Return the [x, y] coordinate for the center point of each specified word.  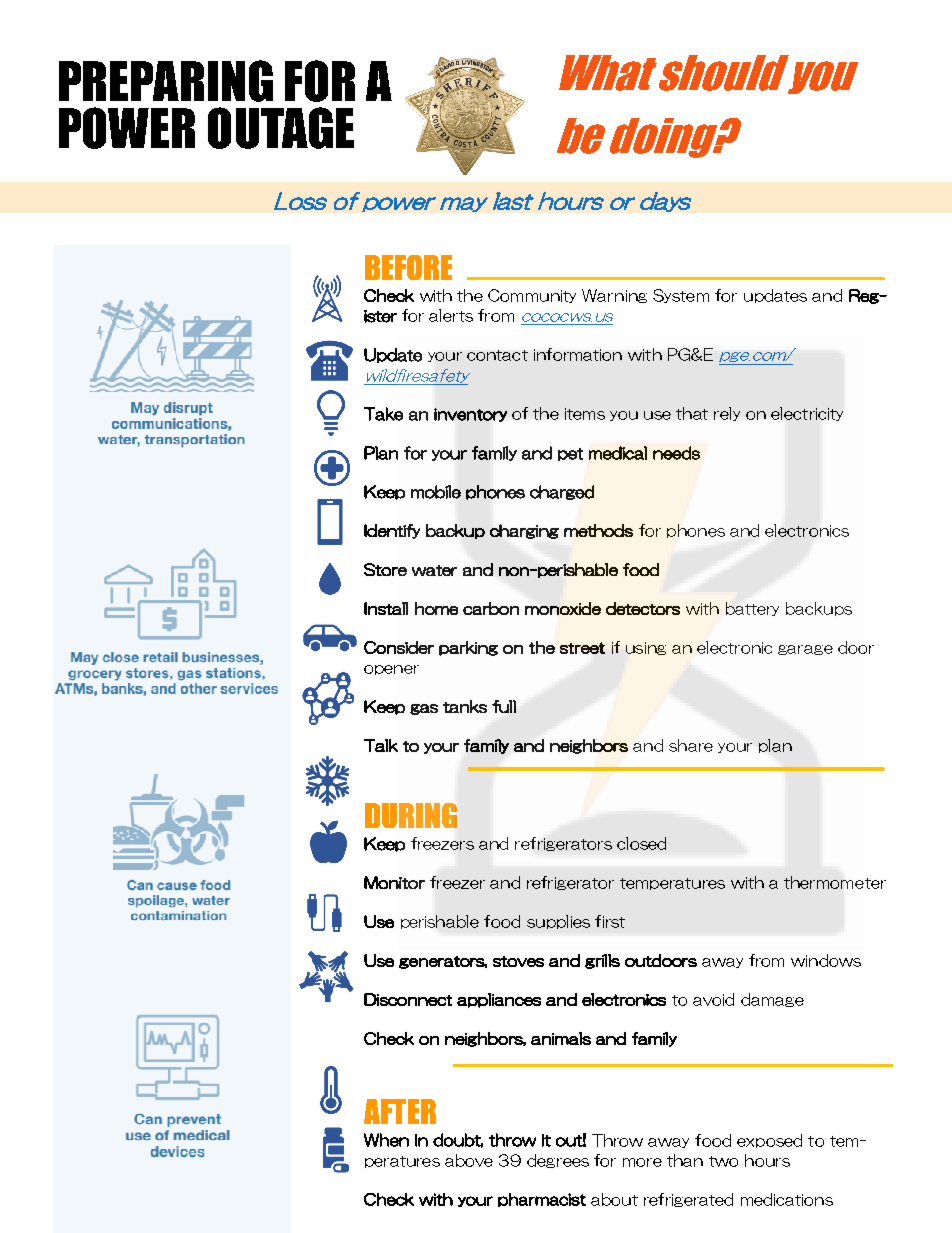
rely [727, 414]
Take [383, 414]
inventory [470, 415]
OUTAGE [281, 128]
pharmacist [542, 1200]
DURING [411, 815]
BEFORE [408, 267]
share [691, 745]
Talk [381, 745]
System [681, 296]
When [386, 1140]
